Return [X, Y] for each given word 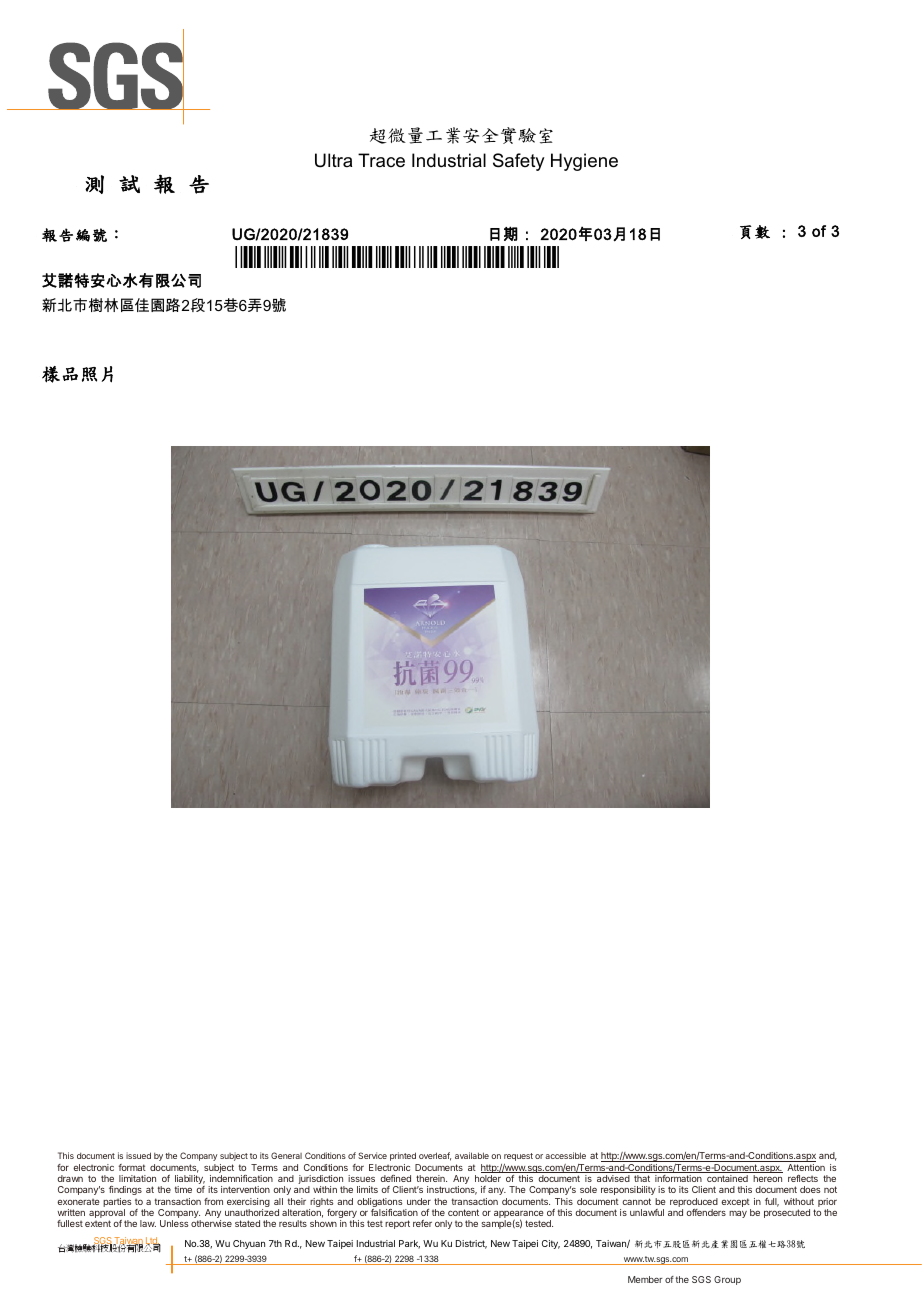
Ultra [333, 160]
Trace [381, 160]
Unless [174, 1223]
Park [409, 1244]
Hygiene [584, 162]
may [738, 1214]
